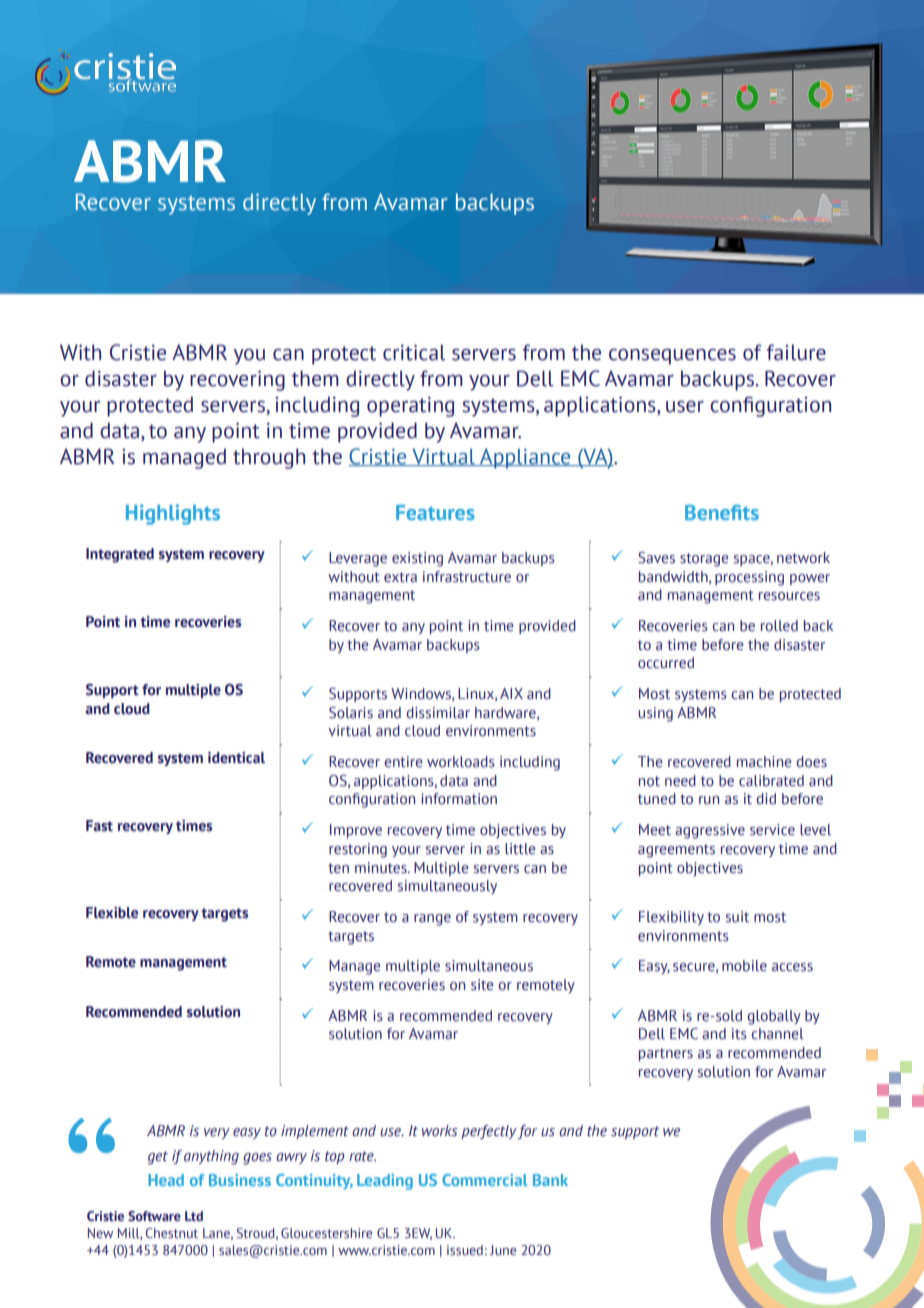 This screenshot has height=1308, width=924. I want to click on issued, so click(465, 1250).
